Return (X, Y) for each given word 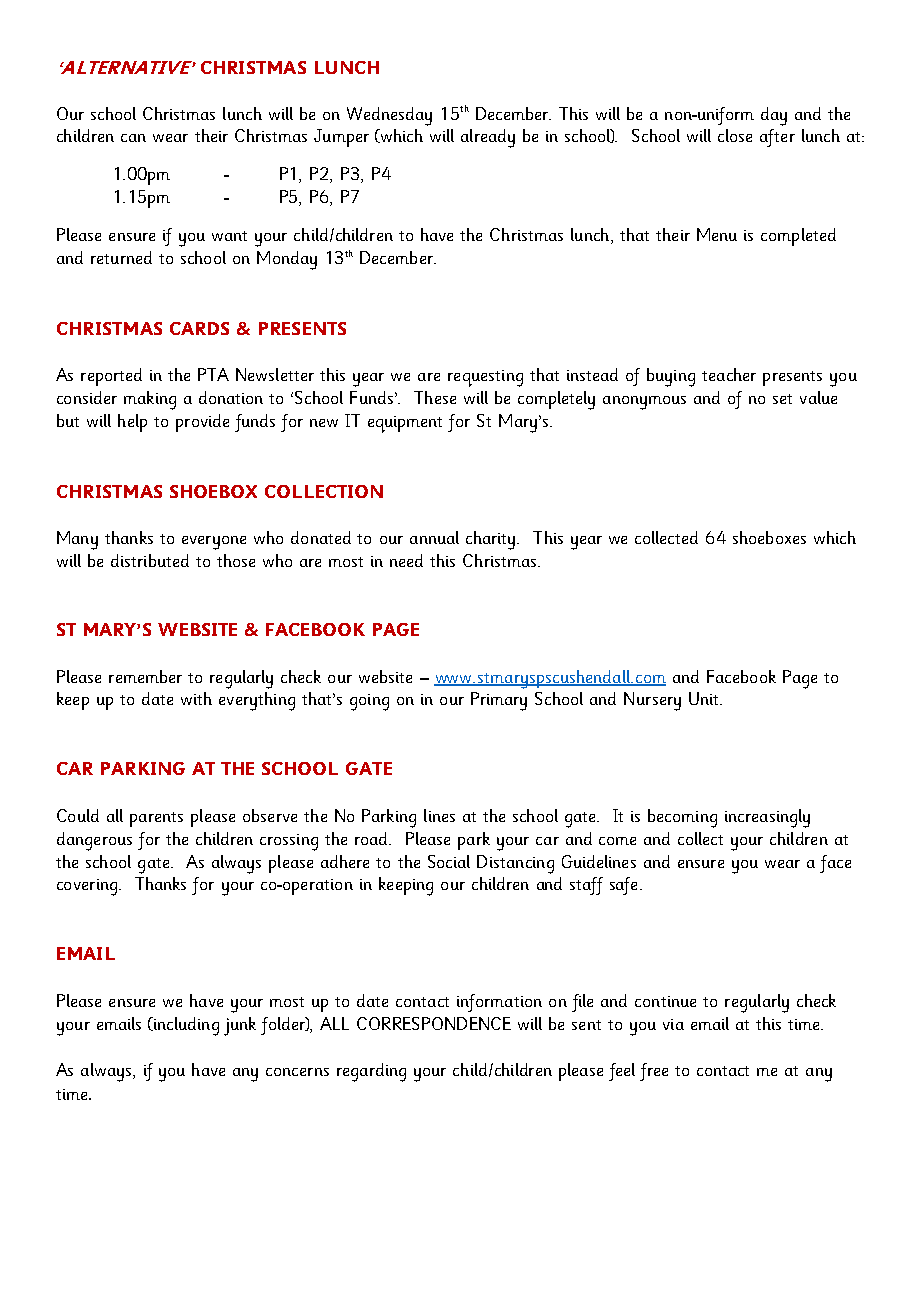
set (782, 399)
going (369, 702)
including (185, 1026)
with (196, 698)
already (488, 138)
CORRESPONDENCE (434, 1023)
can (133, 138)
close (735, 135)
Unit (705, 698)
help (132, 423)
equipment (405, 424)
